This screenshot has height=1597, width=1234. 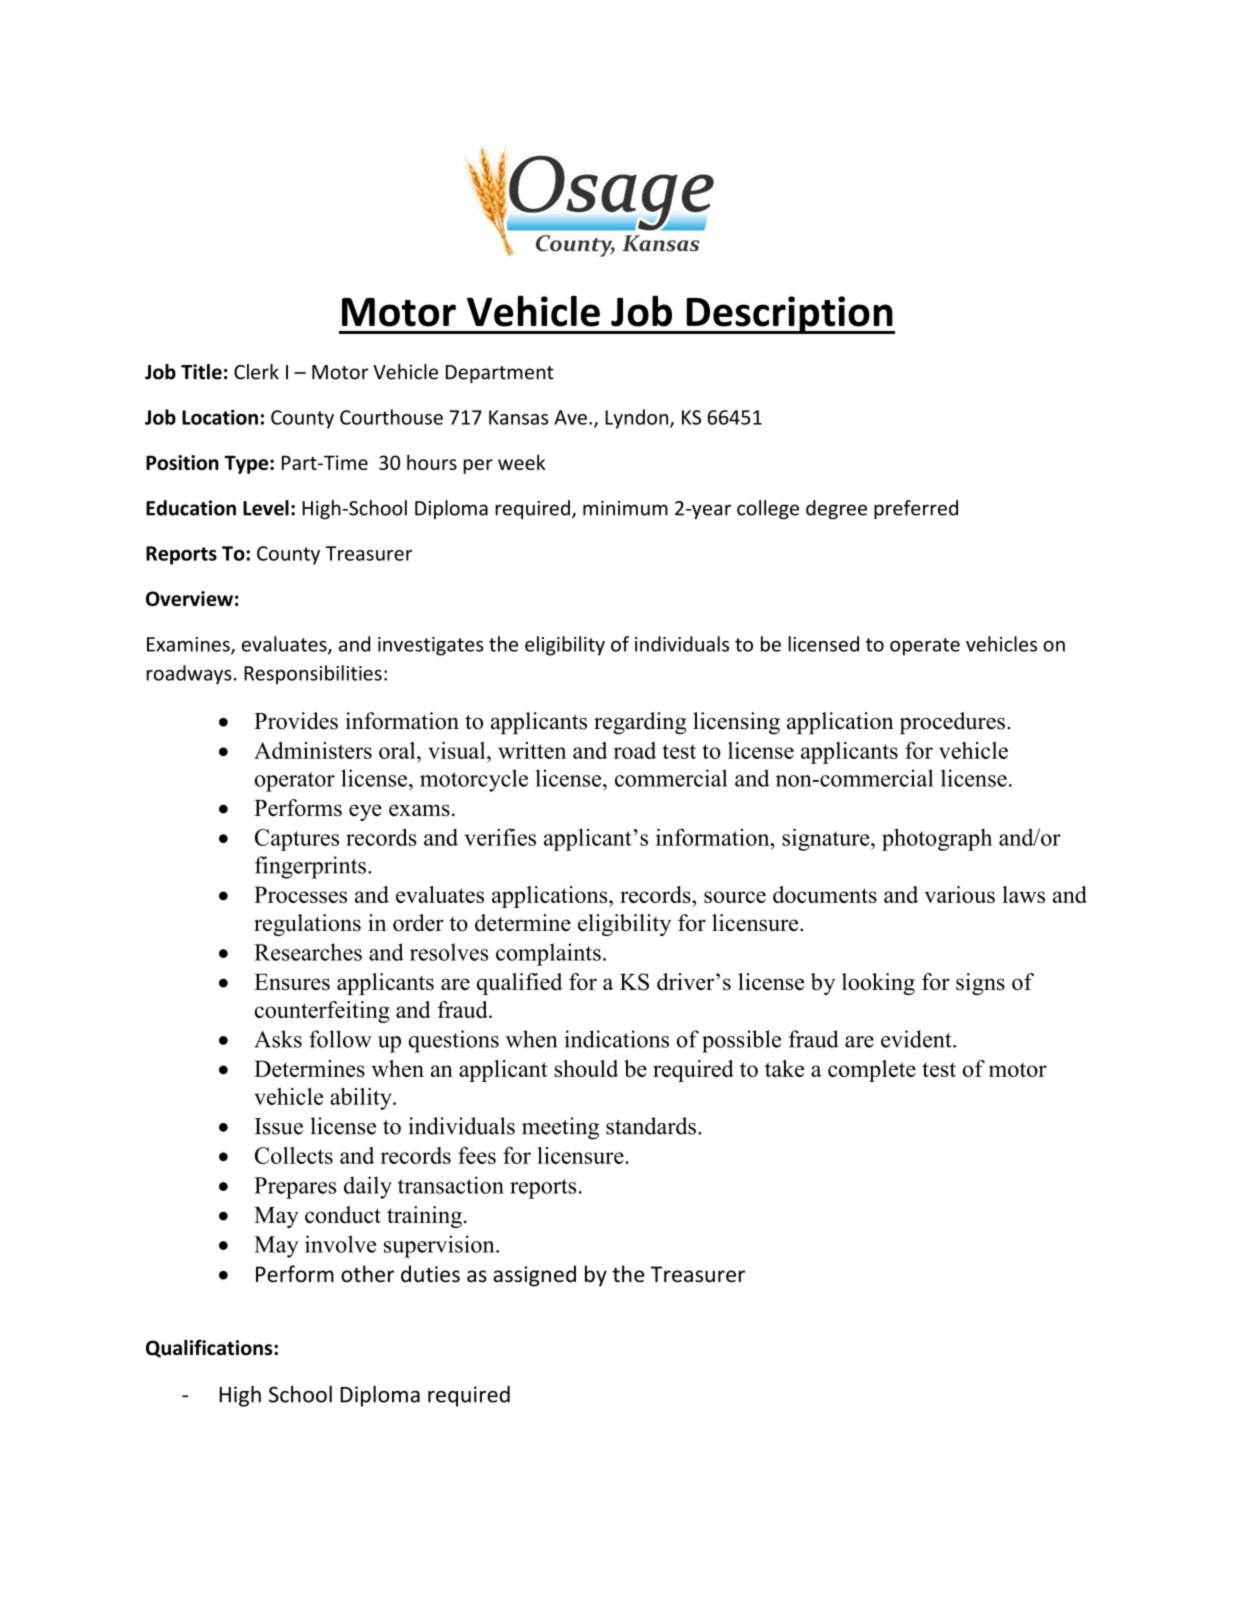 What do you see at coordinates (297, 840) in the screenshot?
I see `Captures` at bounding box center [297, 840].
